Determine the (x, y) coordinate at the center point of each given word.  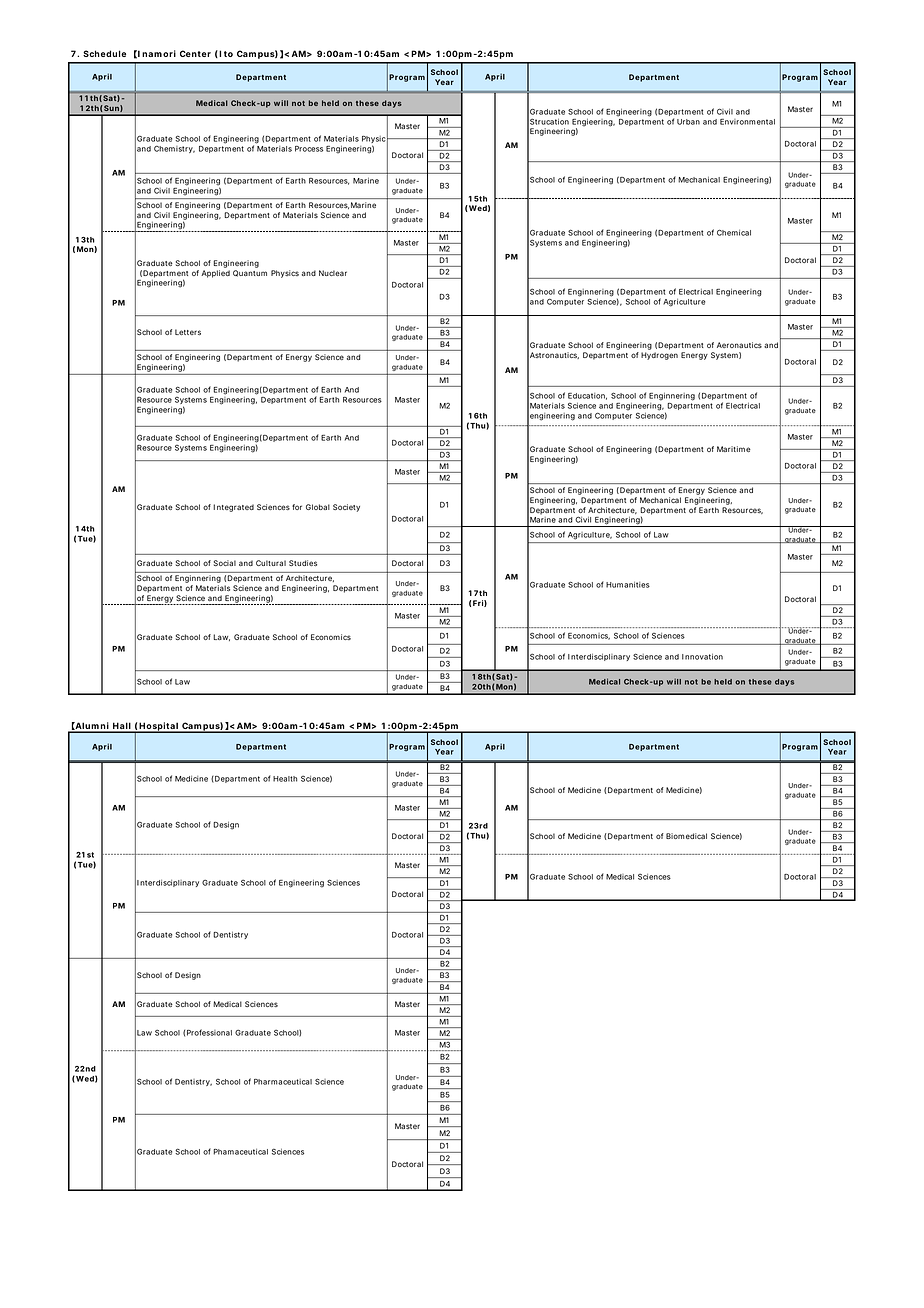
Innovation (702, 656)
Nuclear (333, 273)
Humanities (628, 585)
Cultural (271, 563)
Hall (121, 727)
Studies (303, 563)
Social (225, 563)
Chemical (734, 232)
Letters (188, 332)
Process (309, 149)
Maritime (734, 449)
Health (285, 779)
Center (195, 53)
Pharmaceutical (283, 1082)
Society (346, 508)
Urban (688, 122)
